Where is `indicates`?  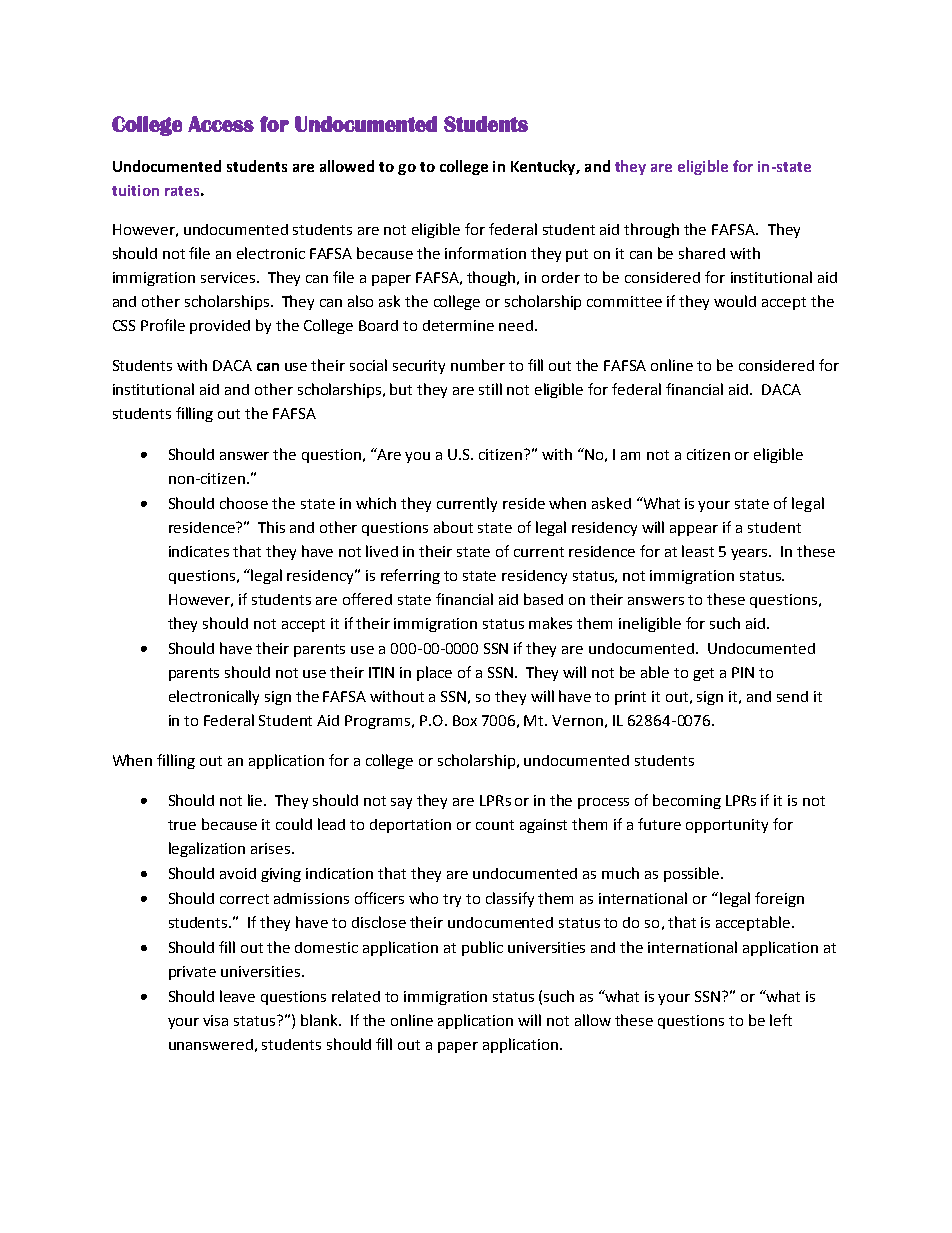
indicates is located at coordinates (199, 551).
